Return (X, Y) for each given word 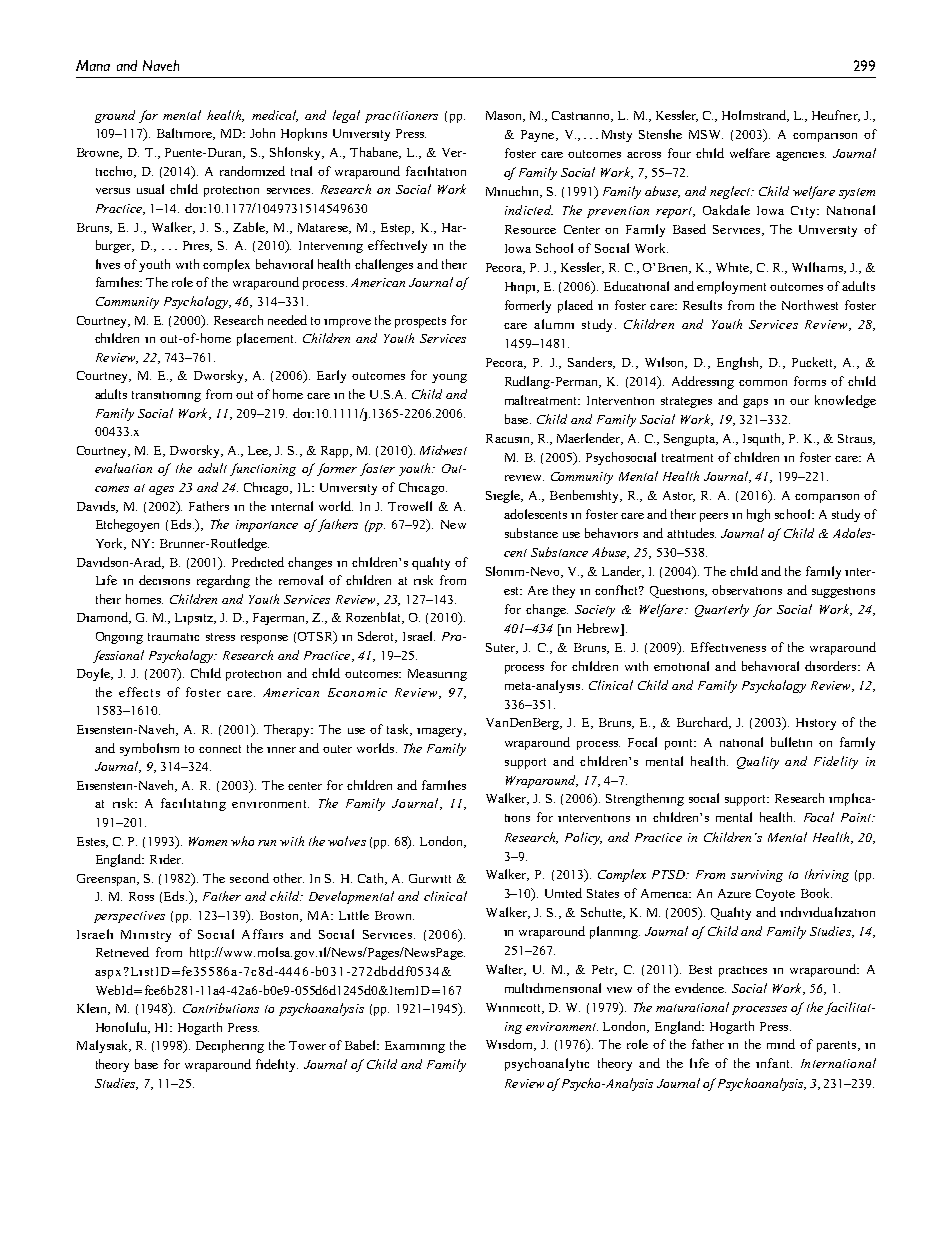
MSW (706, 134)
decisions (164, 580)
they (564, 591)
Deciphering (230, 1046)
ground (115, 116)
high (758, 515)
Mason (505, 116)
